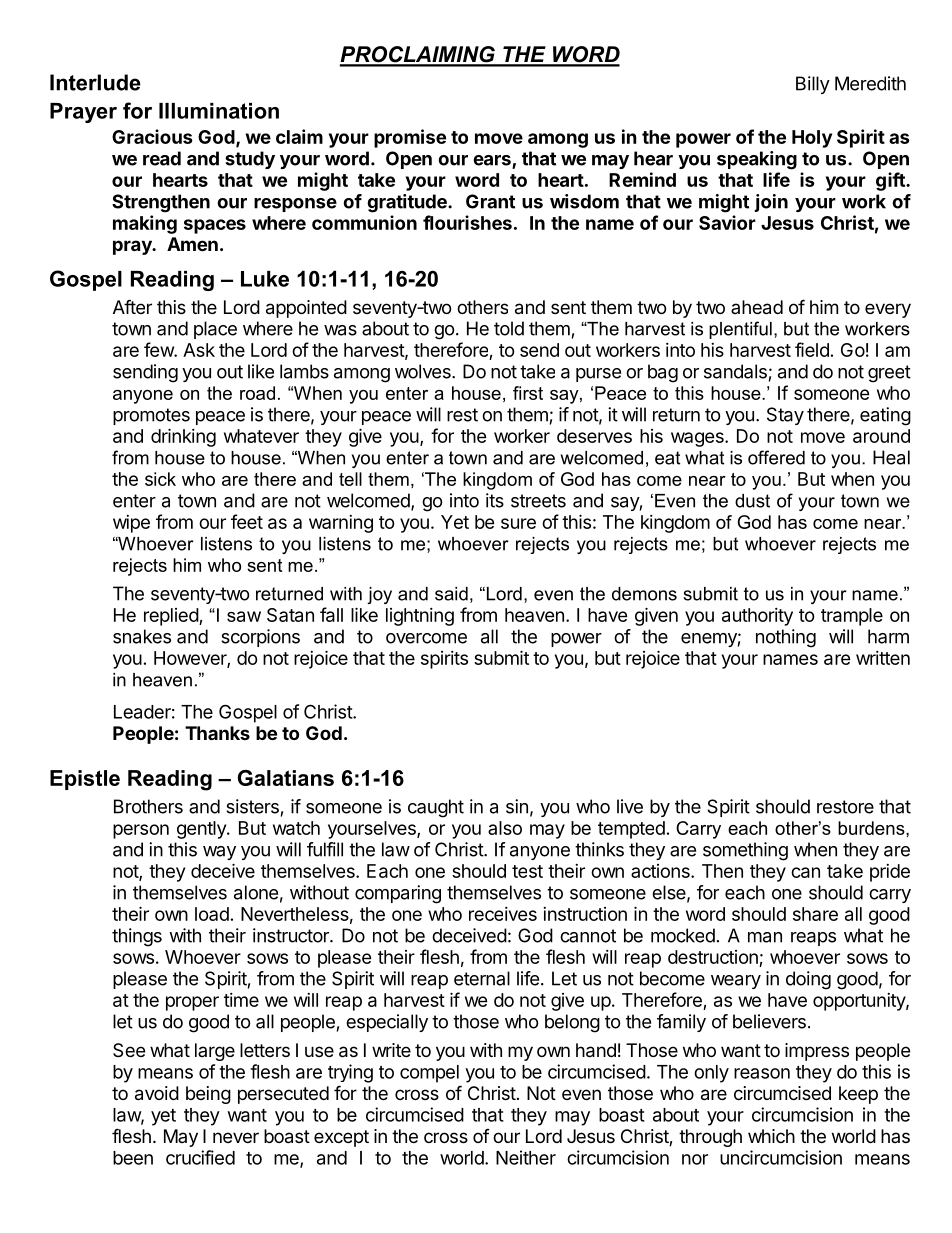 The height and width of the screenshot is (1233, 952). What do you see at coordinates (526, 1157) in the screenshot?
I see `Neither` at bounding box center [526, 1157].
